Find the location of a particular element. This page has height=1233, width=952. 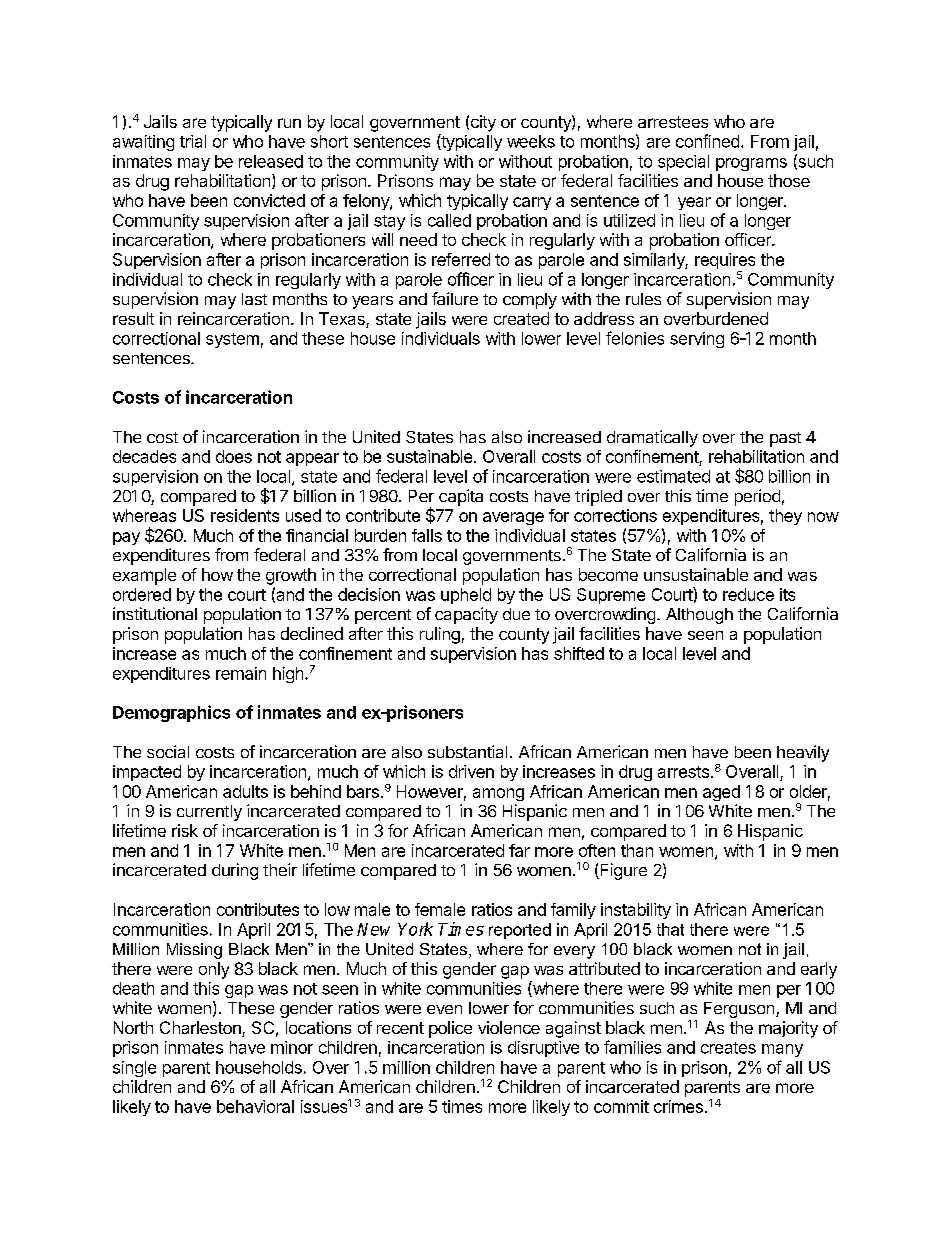

system is located at coordinates (232, 340).
